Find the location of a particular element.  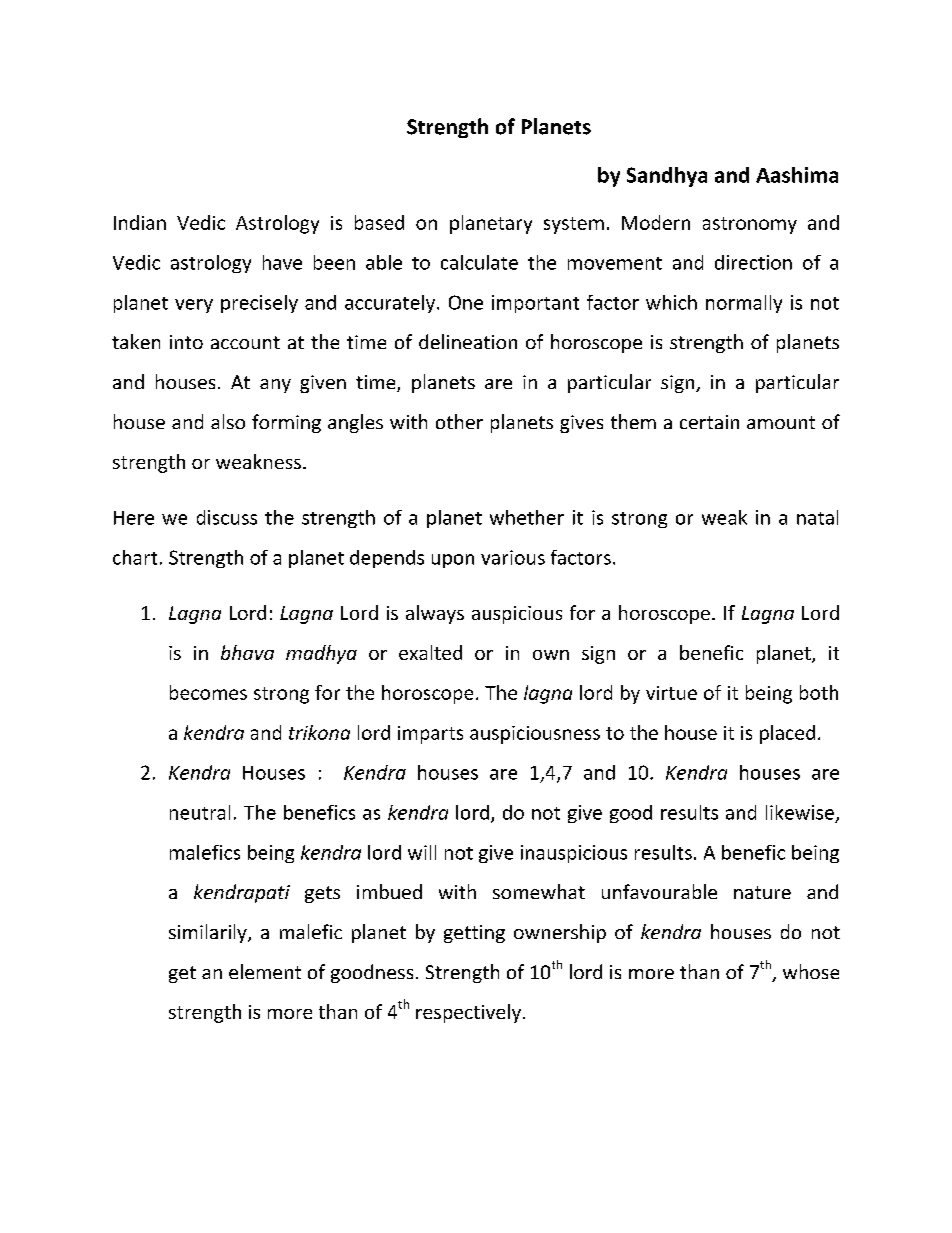

certain is located at coordinates (709, 422).
